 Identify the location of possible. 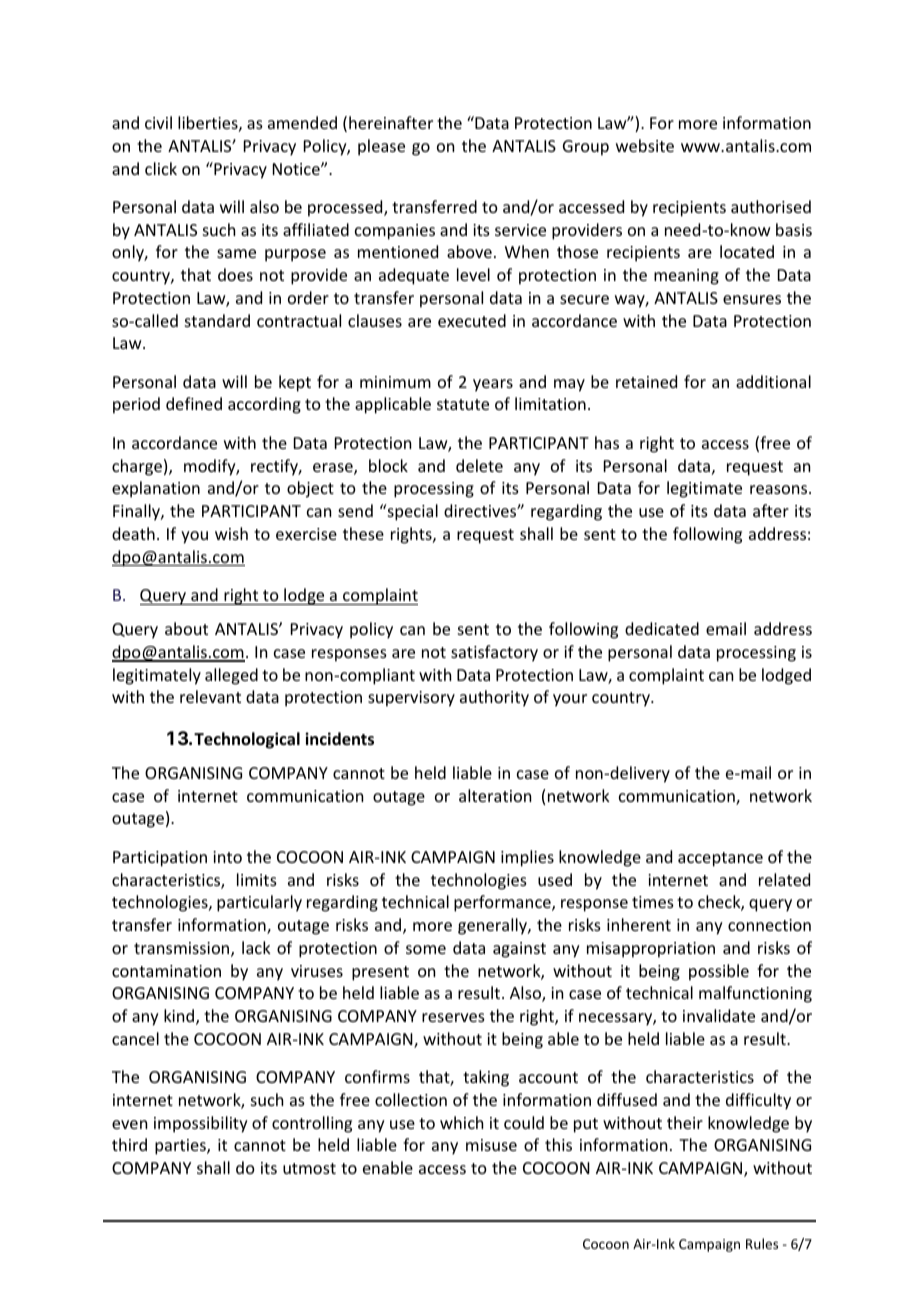
(719, 972).
